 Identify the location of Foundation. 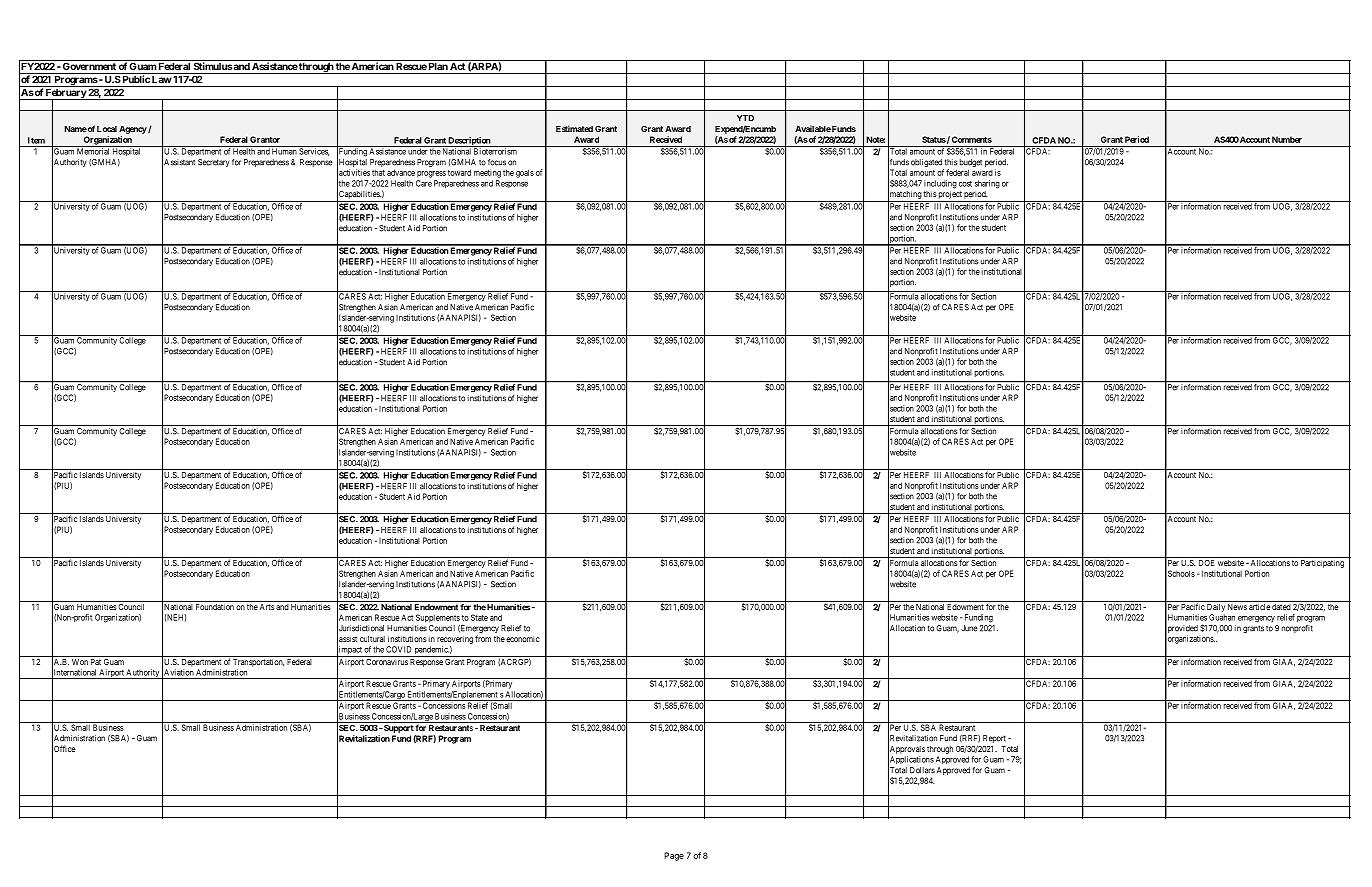
(215, 607).
